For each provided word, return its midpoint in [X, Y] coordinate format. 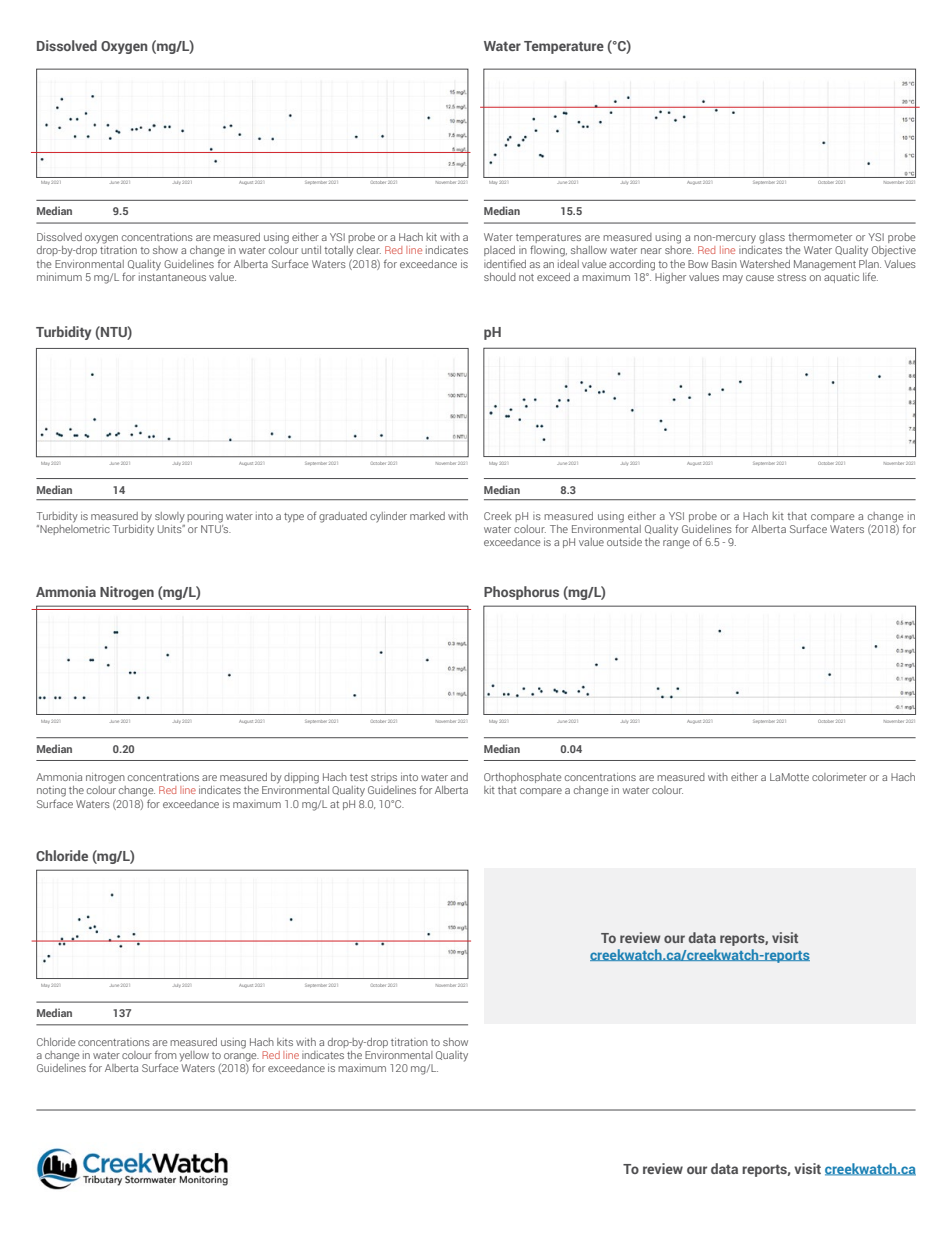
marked [427, 516]
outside [624, 542]
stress [791, 277]
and [459, 777]
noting [51, 791]
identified [505, 263]
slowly [170, 517]
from [166, 1054]
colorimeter [839, 777]
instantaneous [172, 275]
